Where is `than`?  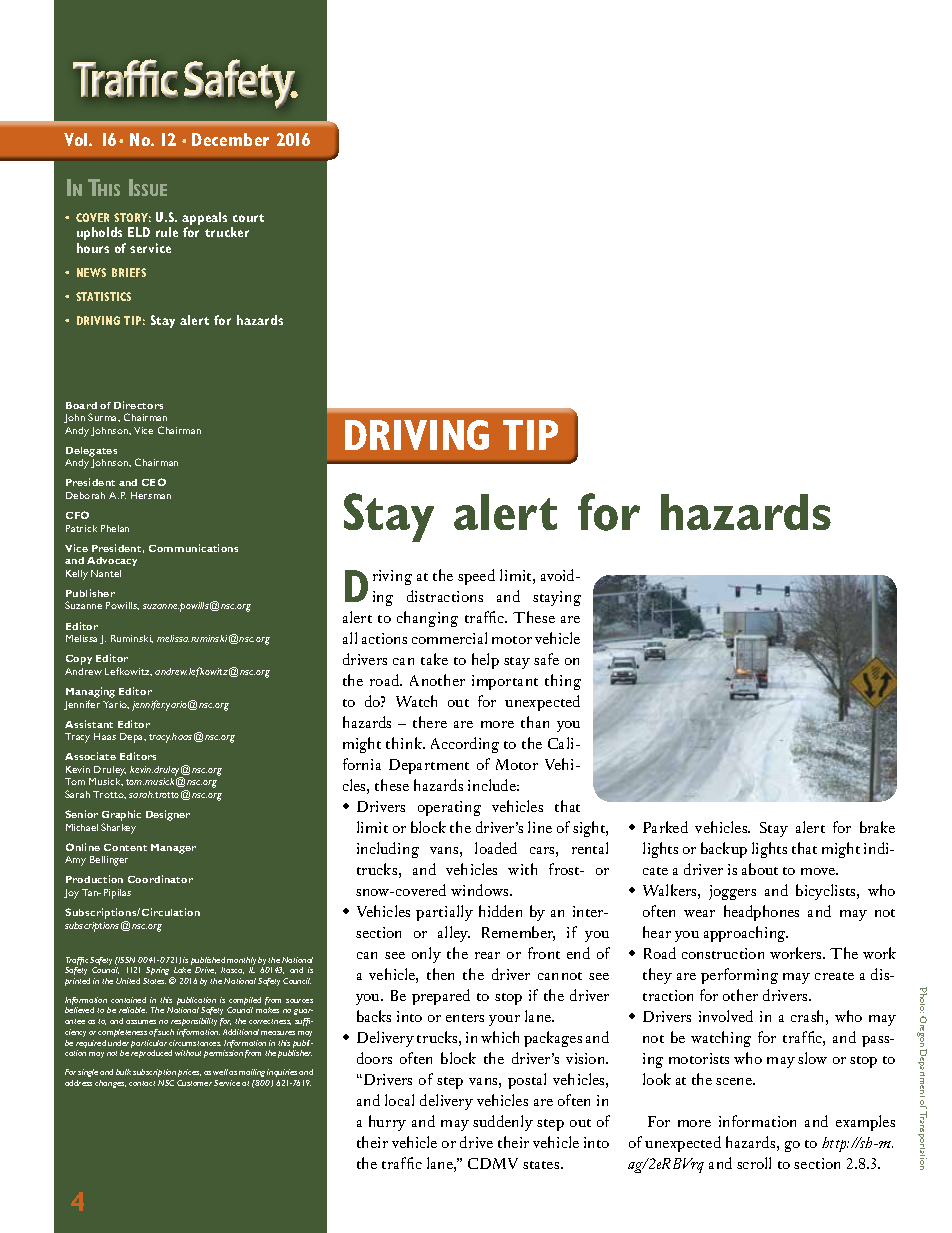 than is located at coordinates (535, 722).
